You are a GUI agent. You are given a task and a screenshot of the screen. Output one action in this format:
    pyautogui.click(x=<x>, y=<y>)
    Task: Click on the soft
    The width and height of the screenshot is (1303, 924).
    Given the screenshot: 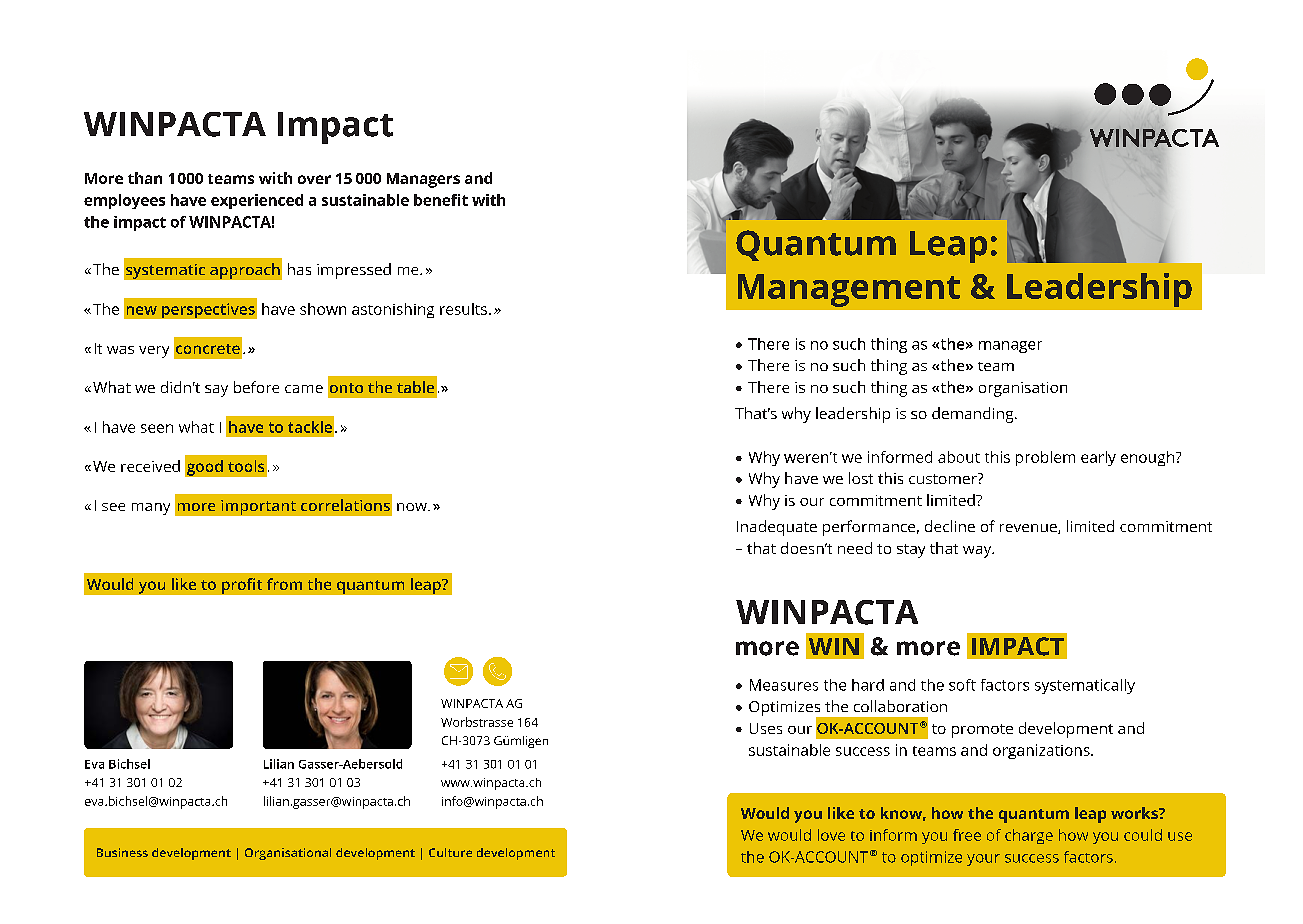 What is the action you would take?
    pyautogui.click(x=962, y=685)
